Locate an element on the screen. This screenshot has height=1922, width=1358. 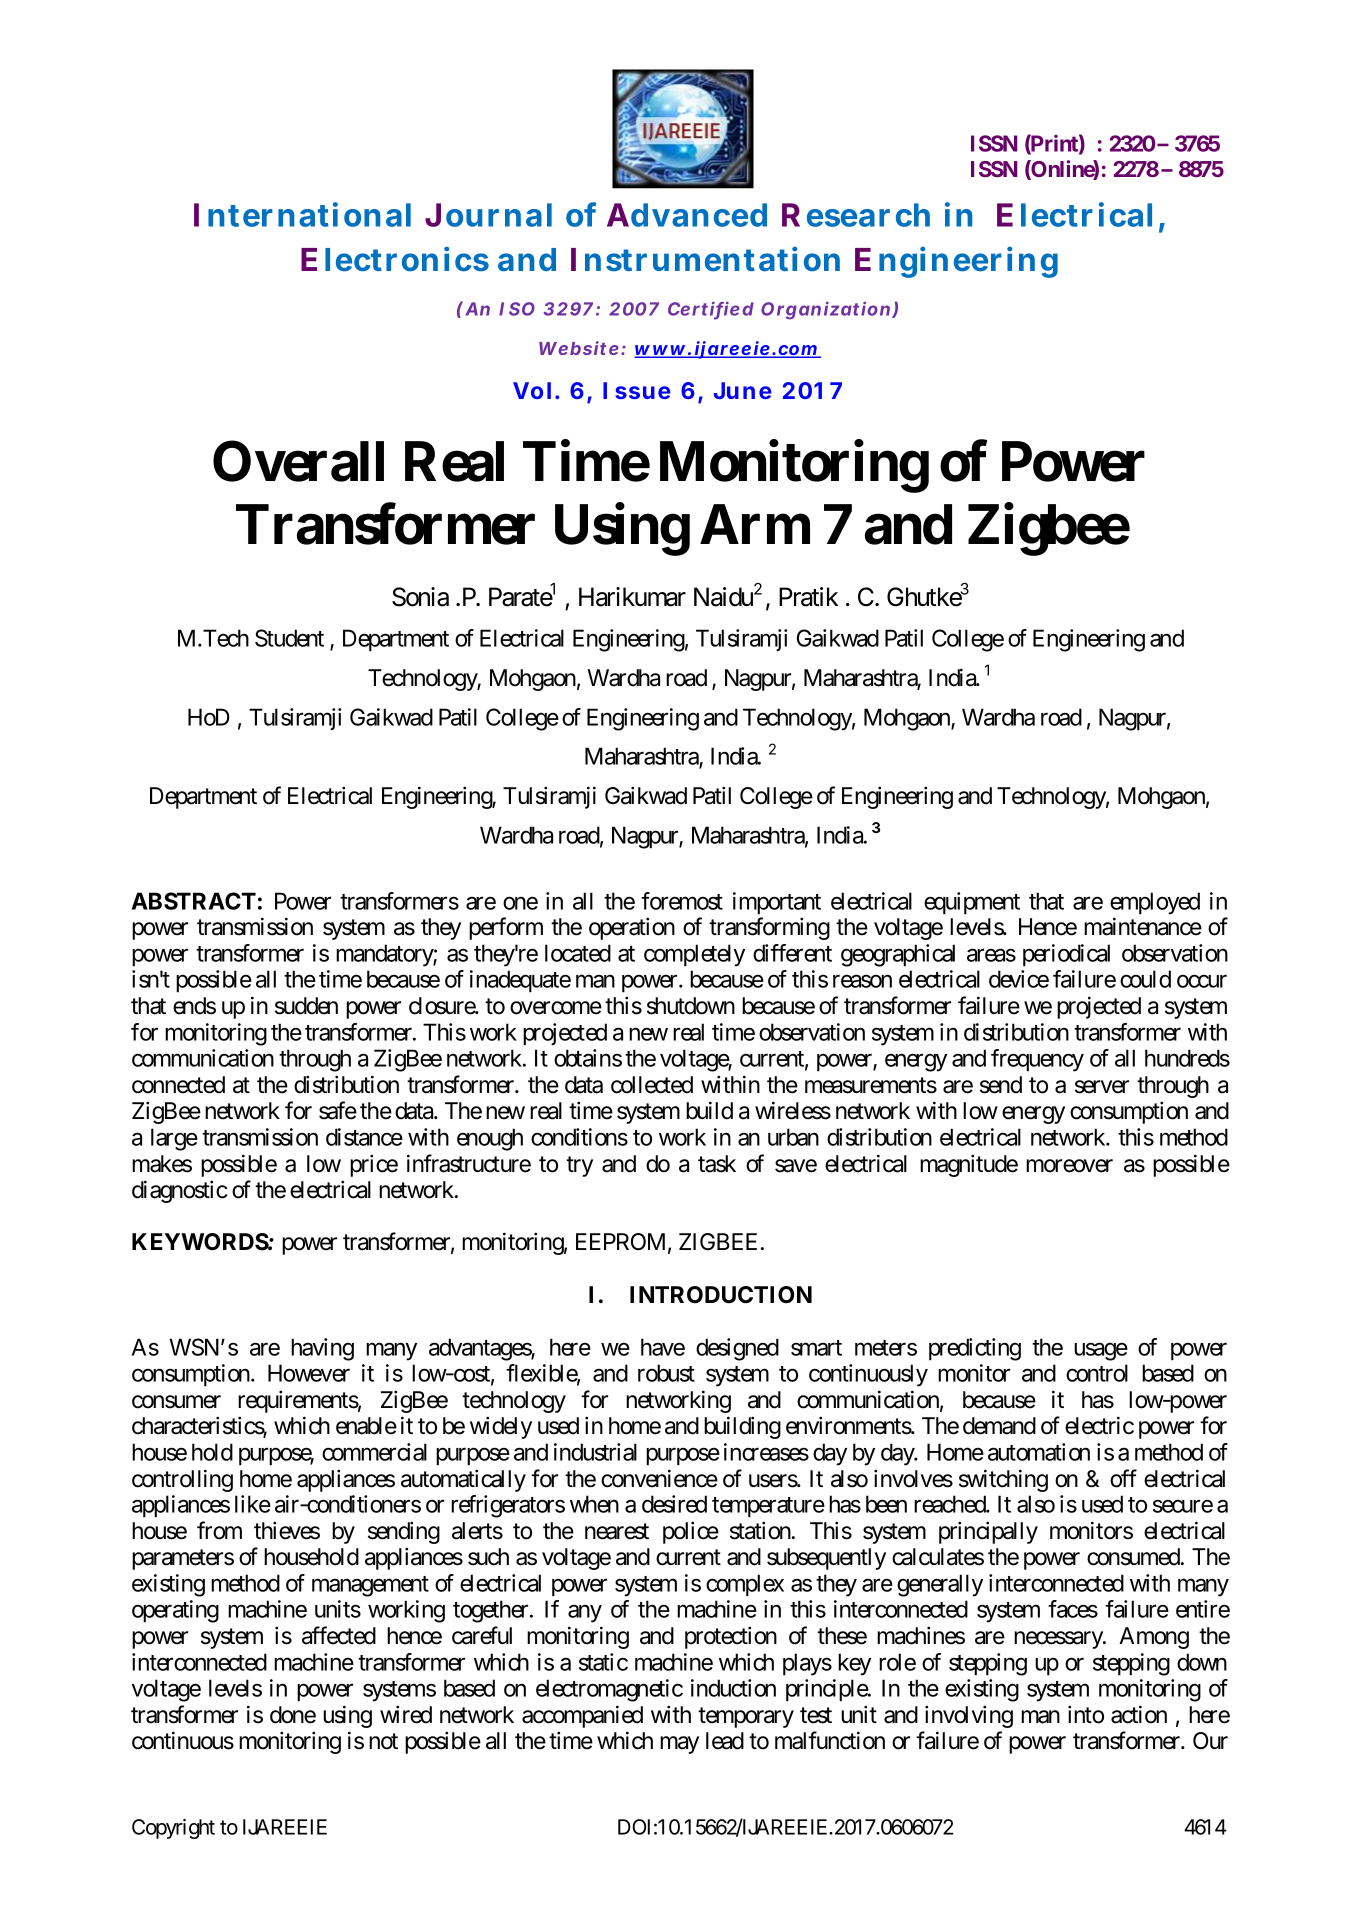
sudden is located at coordinates (306, 1006).
